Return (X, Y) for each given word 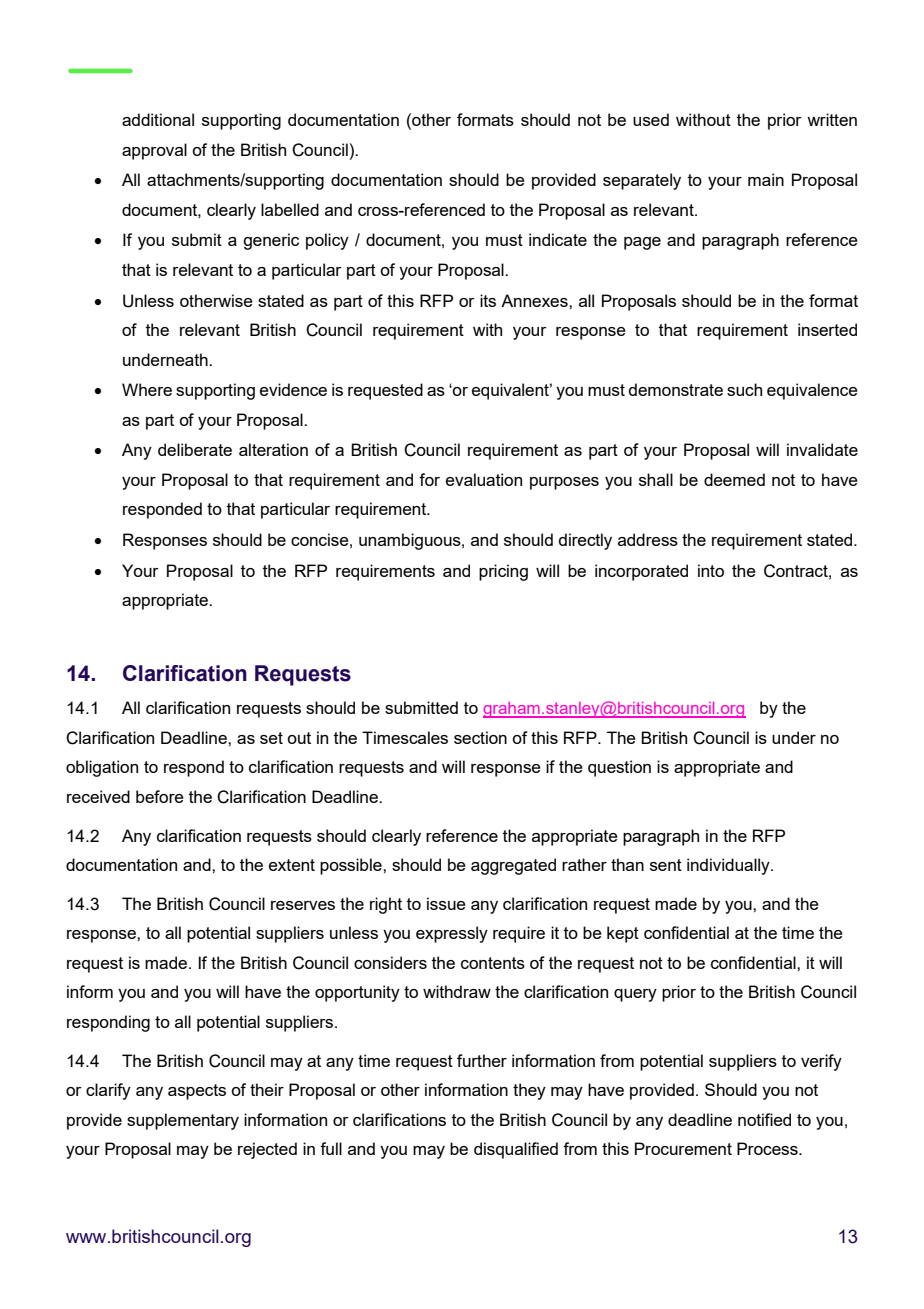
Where (147, 389)
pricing (503, 572)
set (271, 738)
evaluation (484, 479)
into (711, 570)
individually (729, 866)
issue (446, 903)
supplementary (183, 1121)
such (744, 389)
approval (154, 151)
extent (292, 865)
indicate (558, 239)
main (766, 179)
